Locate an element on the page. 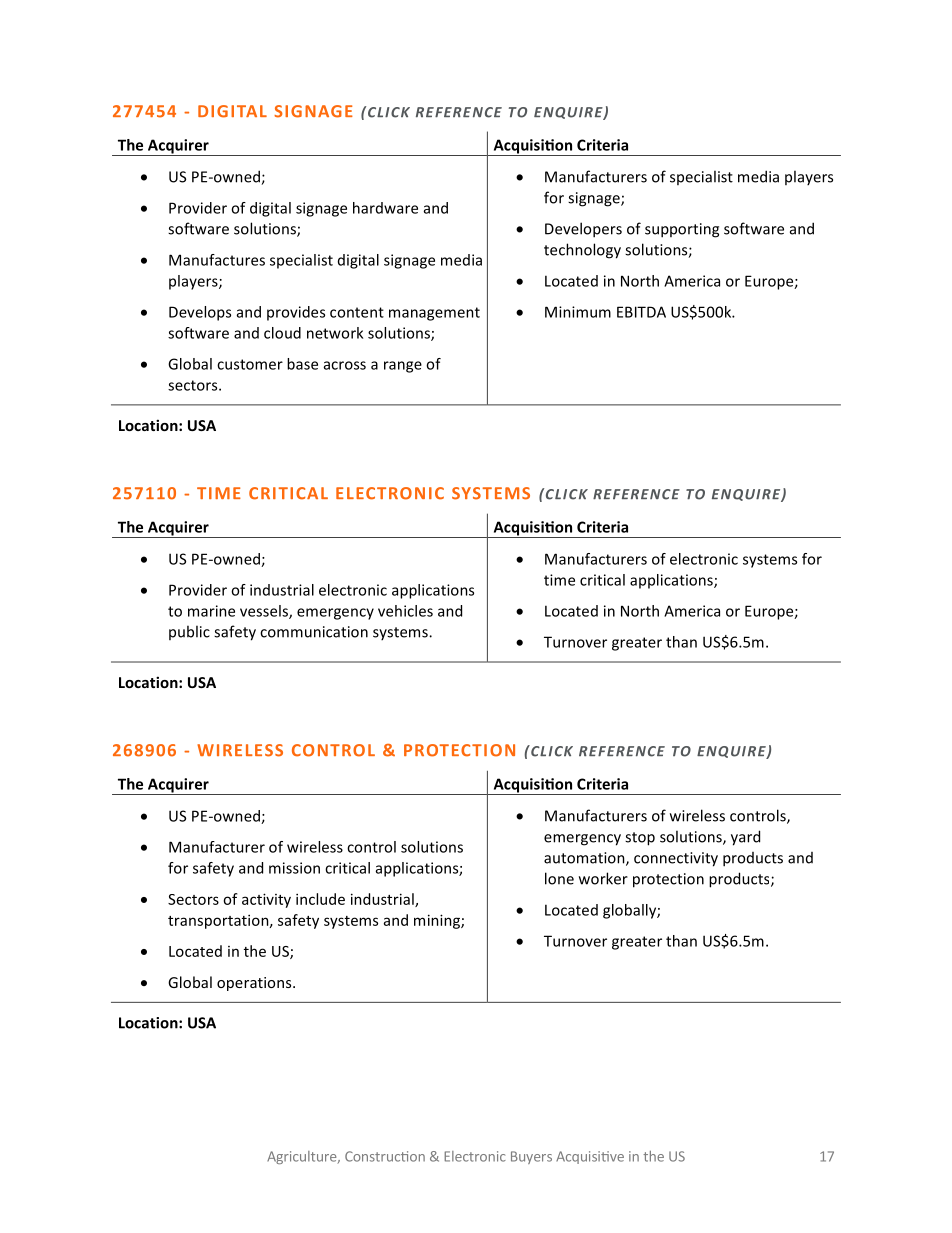 Image resolution: width=952 pixels, height=1233 pixels. vehicles is located at coordinates (405, 611).
